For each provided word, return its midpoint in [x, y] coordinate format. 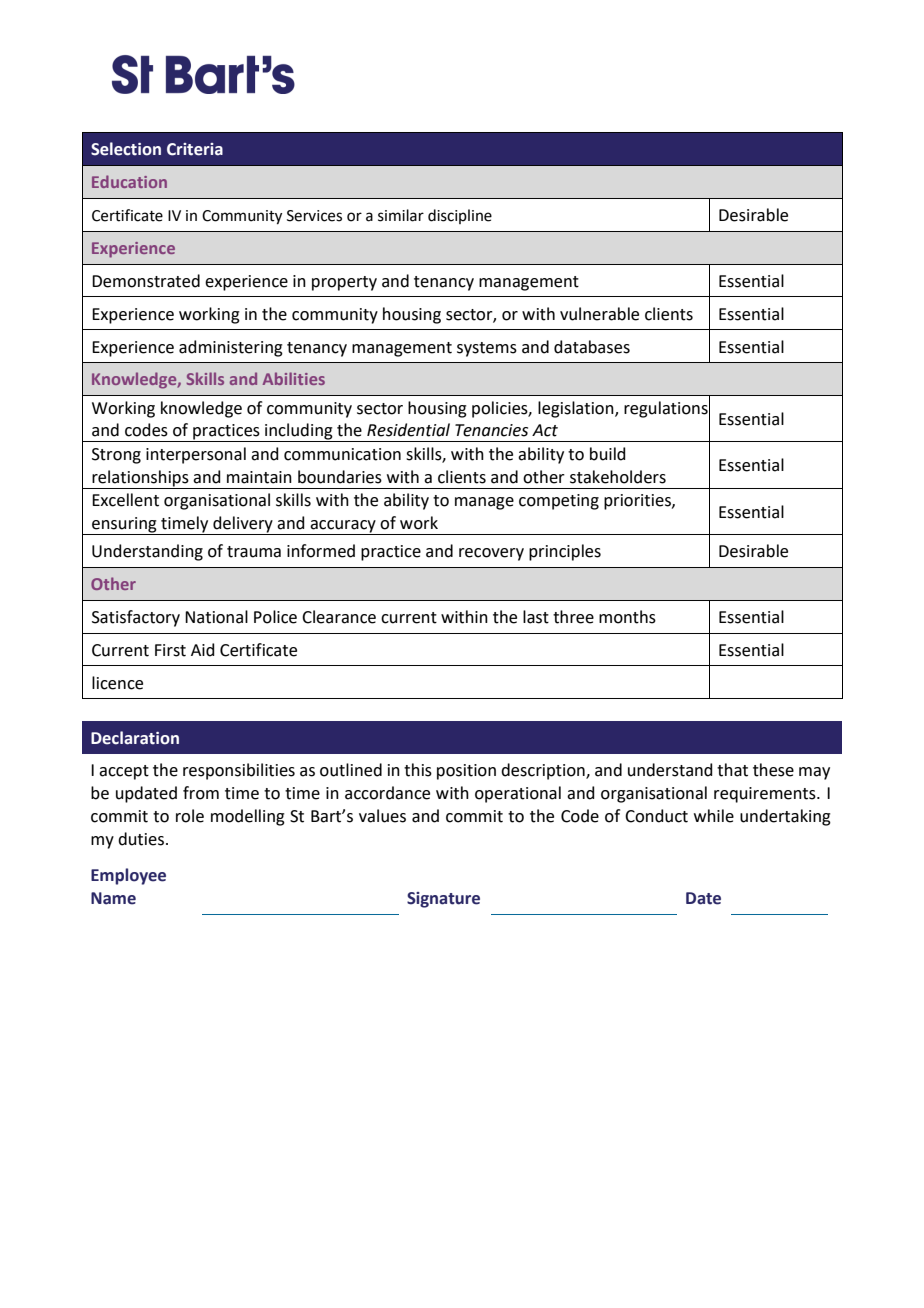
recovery [491, 554]
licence [117, 683]
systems [487, 349]
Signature [443, 900]
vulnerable [599, 314]
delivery [243, 525]
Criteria [195, 149]
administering [231, 348]
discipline [460, 216]
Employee [128, 876]
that [732, 770]
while [714, 816]
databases [592, 347]
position [466, 772]
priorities [638, 502]
